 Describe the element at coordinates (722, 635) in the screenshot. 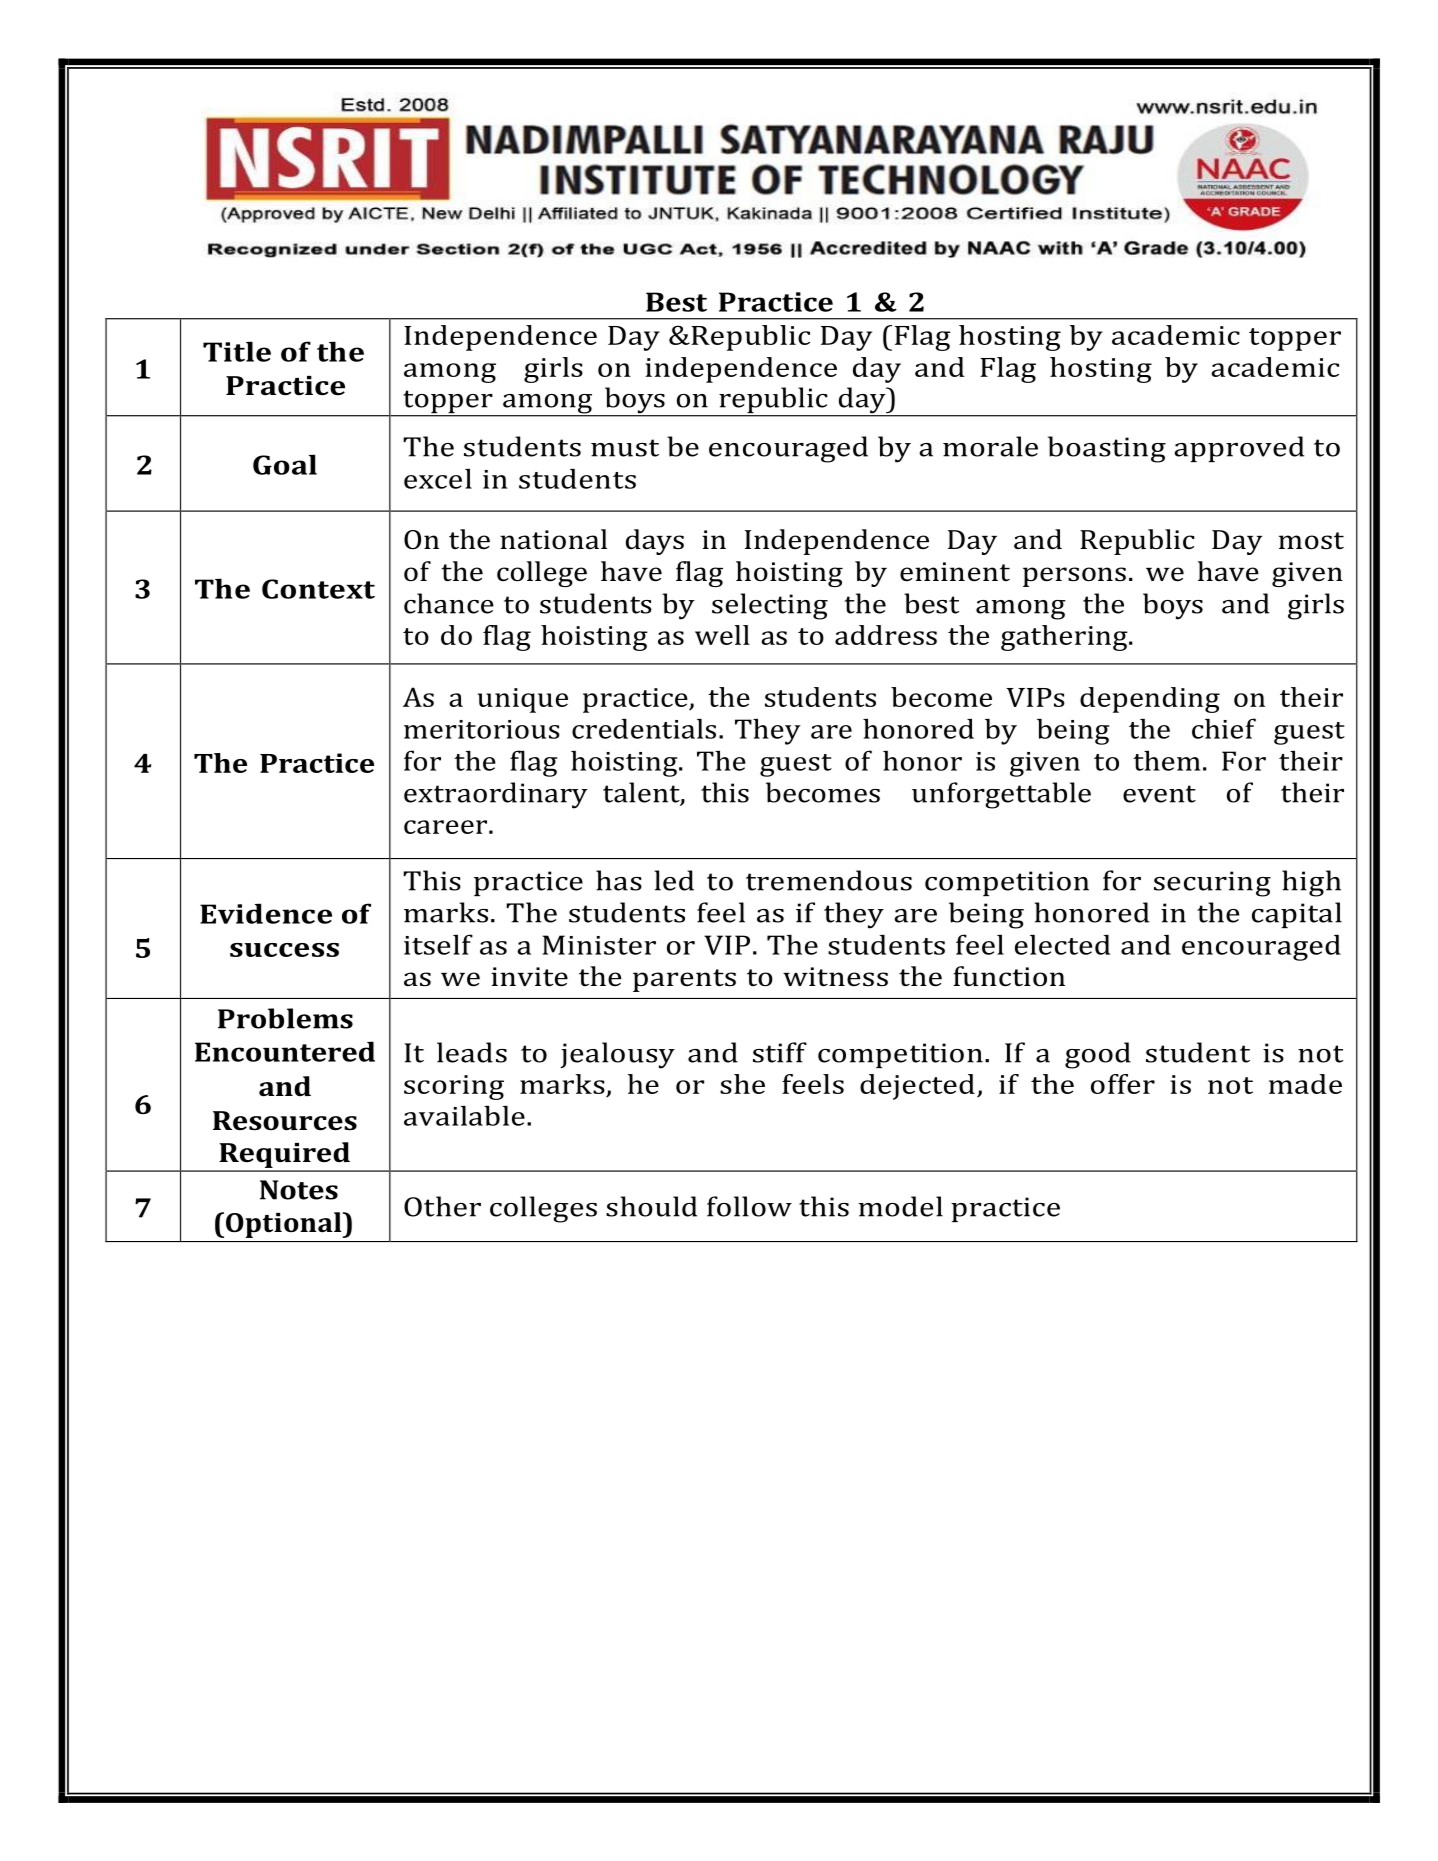

I see `well` at that location.
